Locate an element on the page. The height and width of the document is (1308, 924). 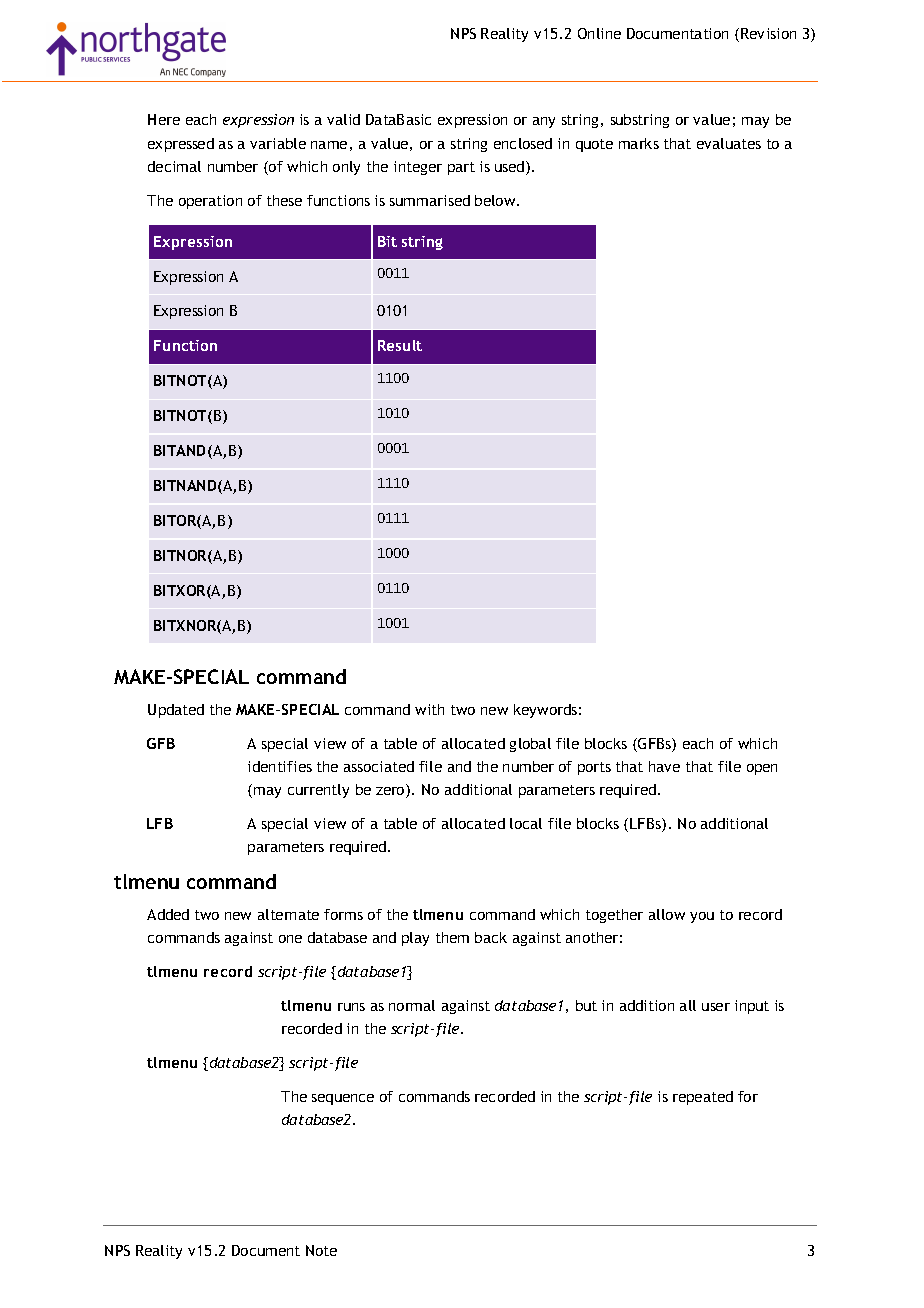
below is located at coordinates (496, 200).
